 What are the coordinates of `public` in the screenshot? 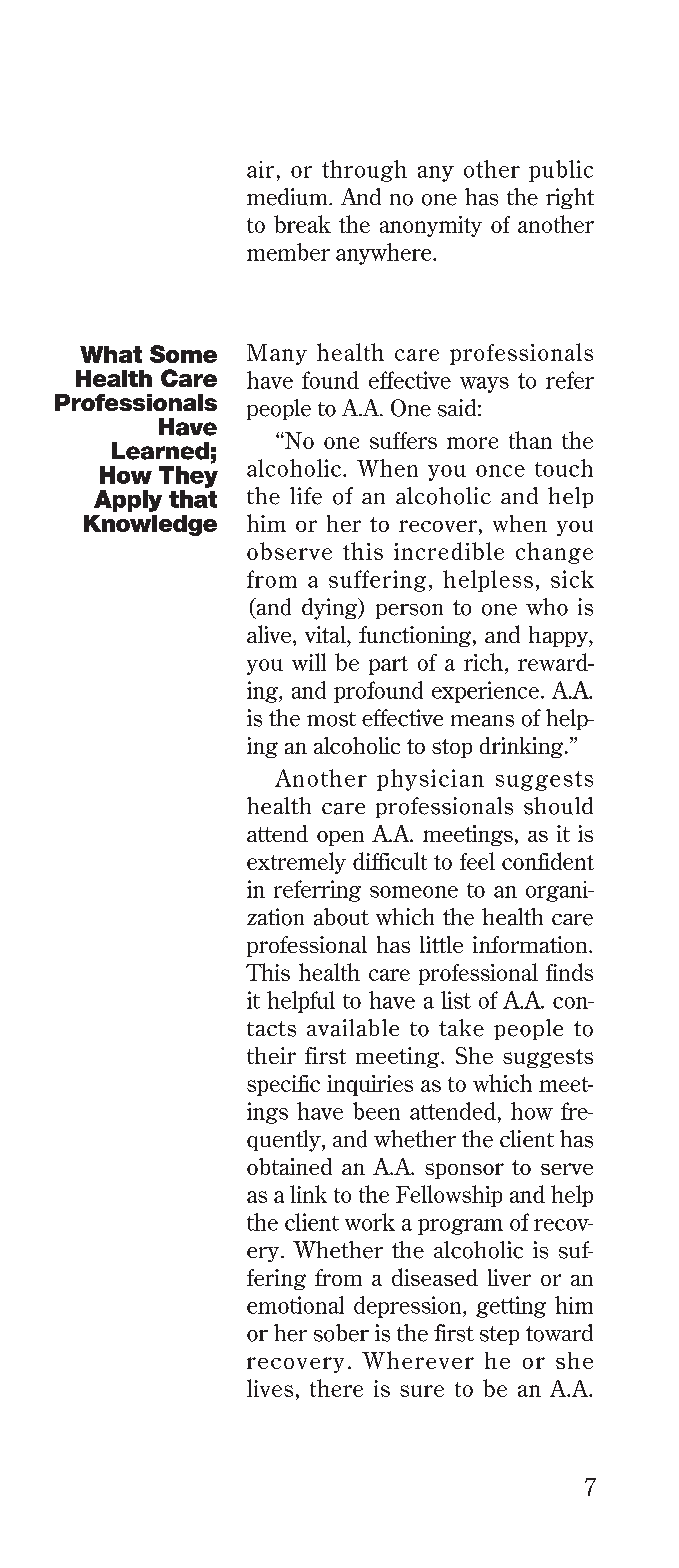 It's located at (561, 171).
